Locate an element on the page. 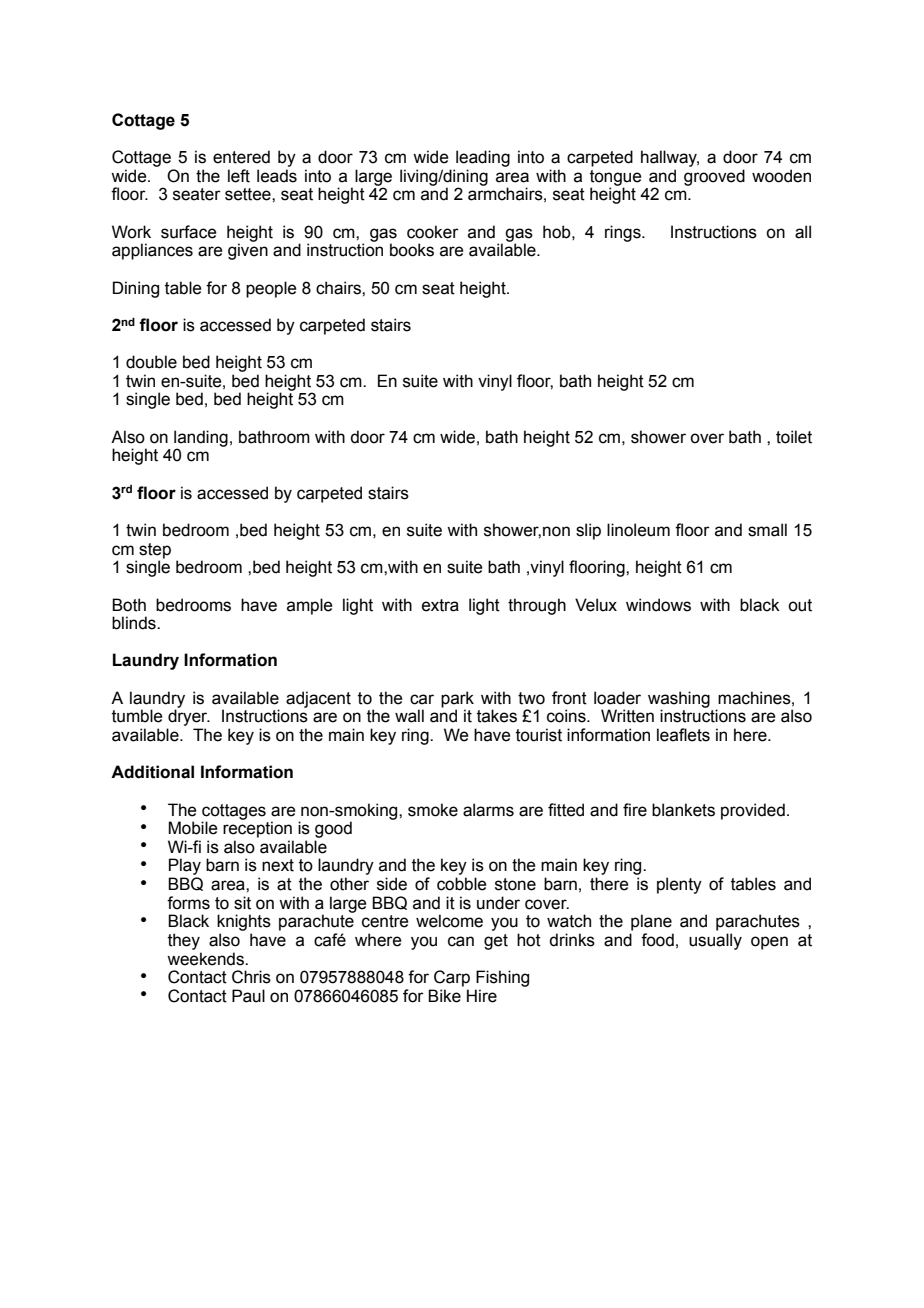  slip is located at coordinates (588, 531).
